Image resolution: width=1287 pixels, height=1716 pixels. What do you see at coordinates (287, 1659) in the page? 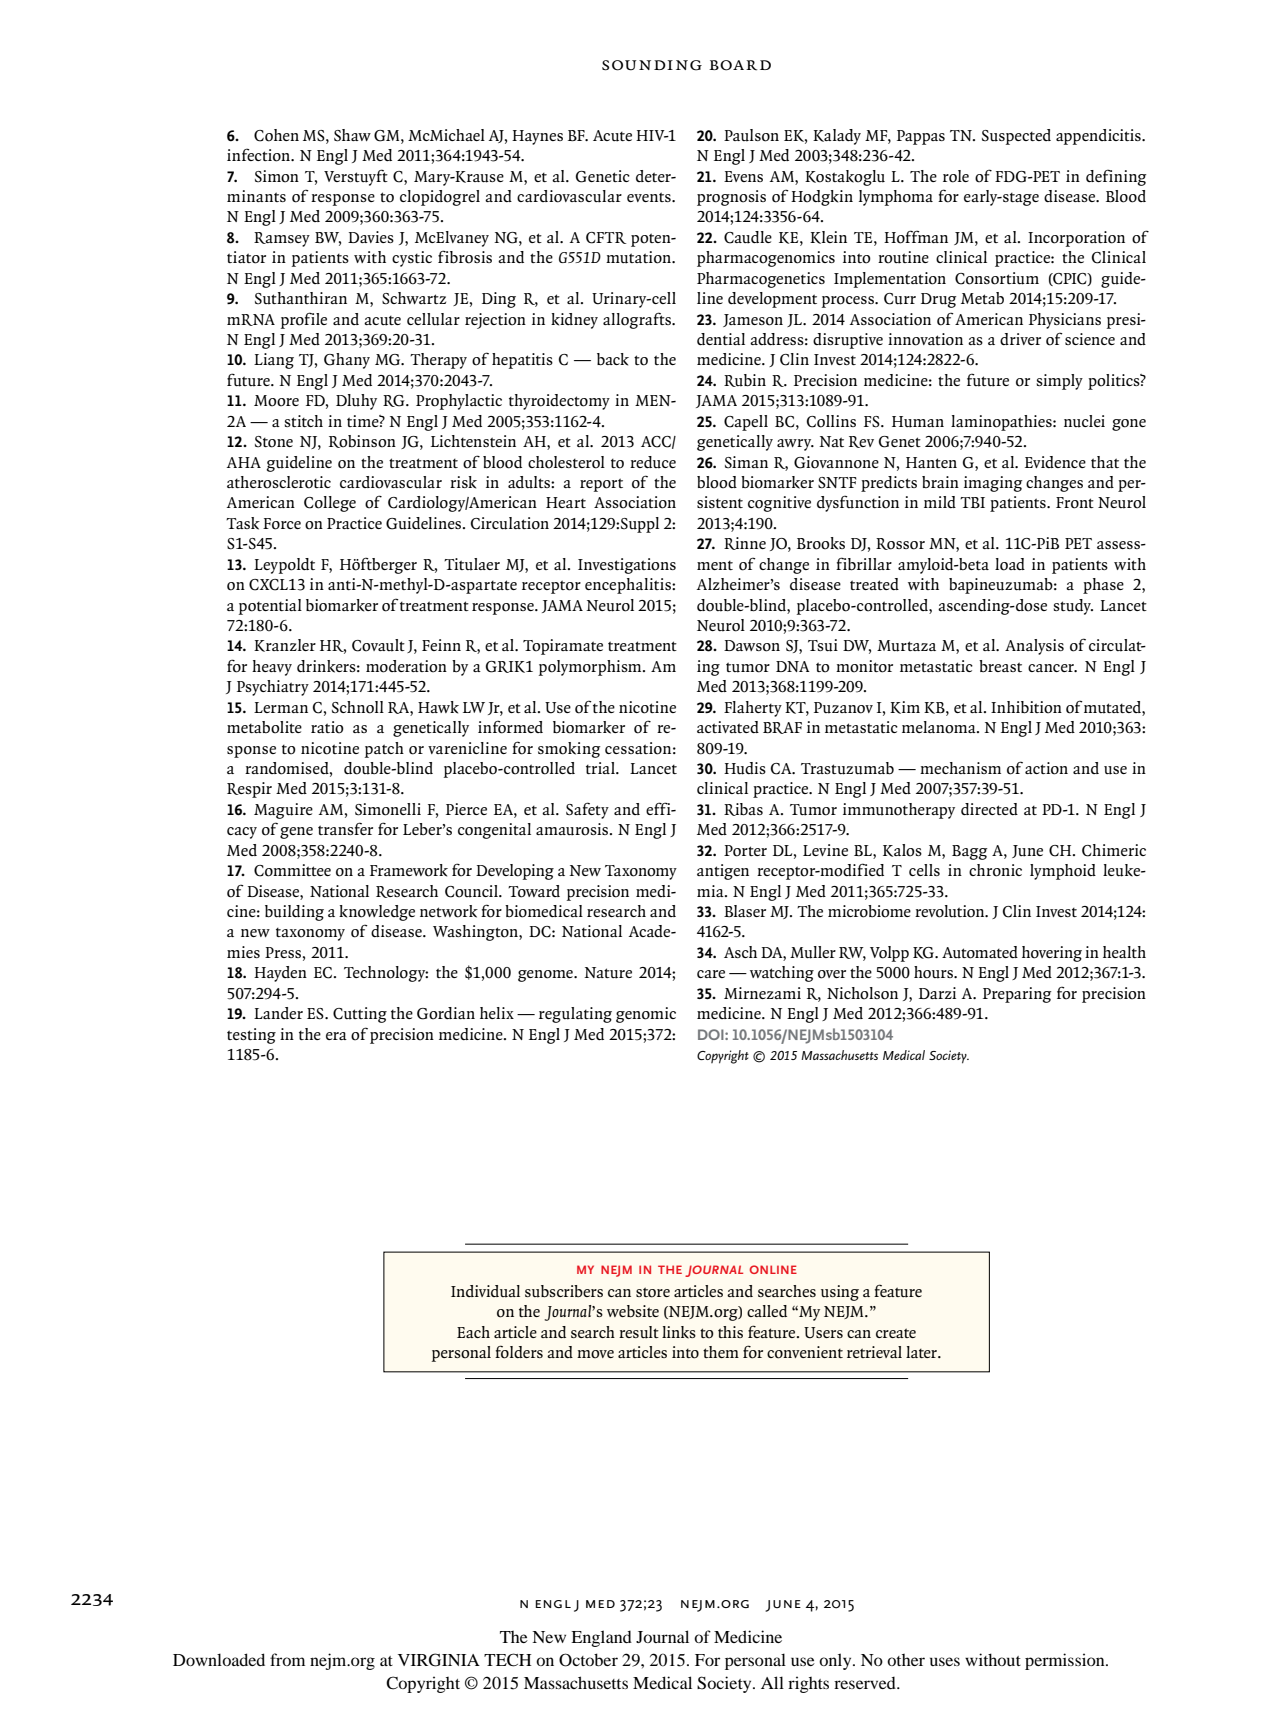
I see `from` at bounding box center [287, 1659].
